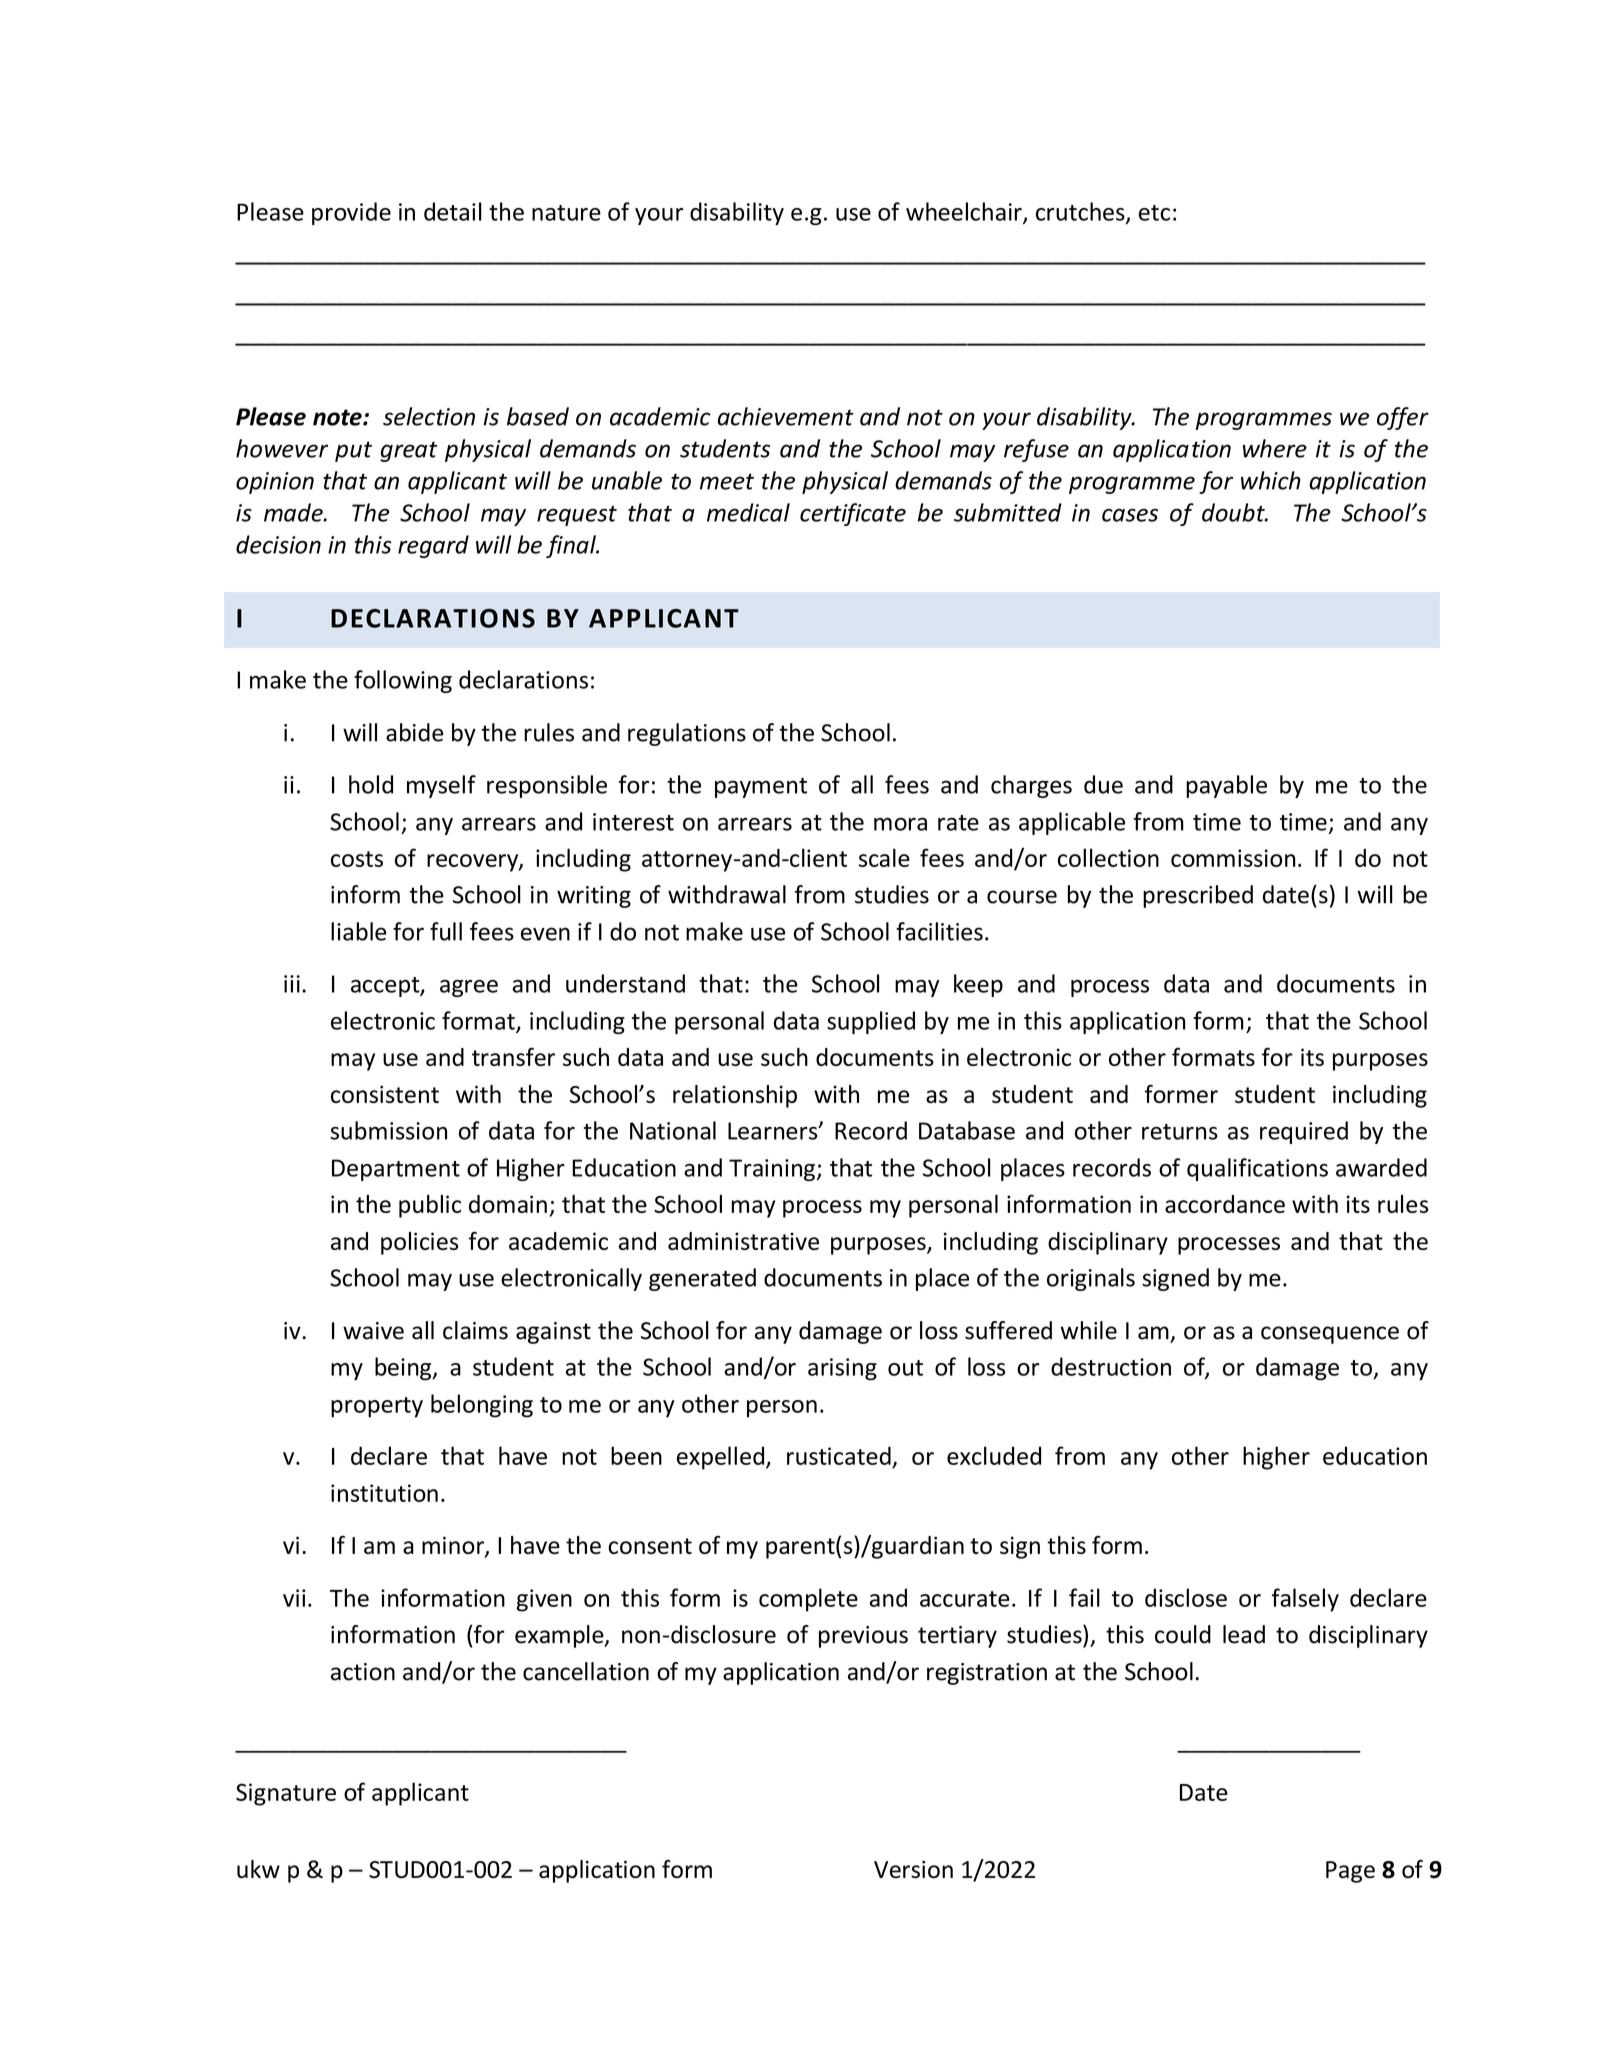  I want to click on Version, so click(913, 1869).
